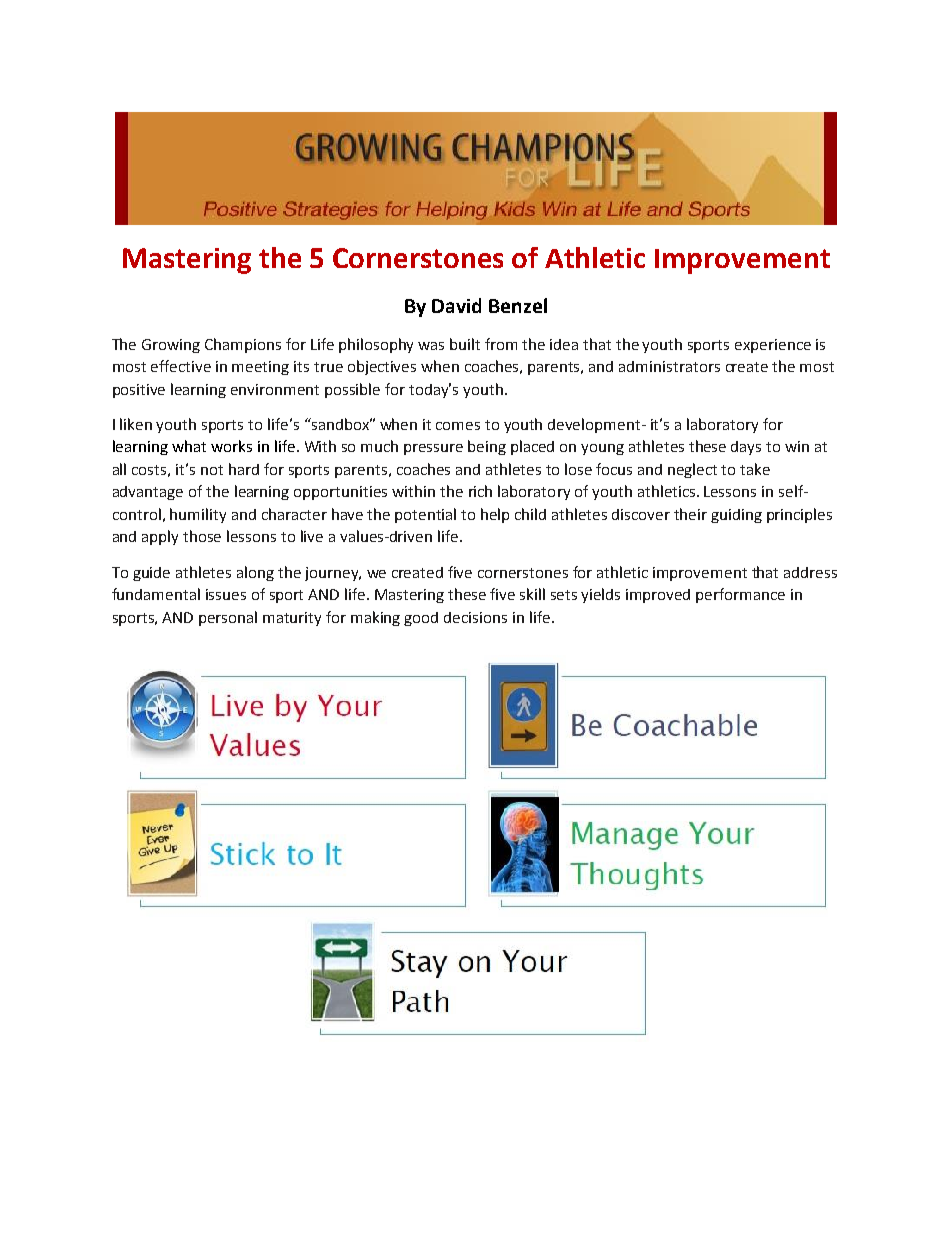  Describe the element at coordinates (433, 449) in the document. I see `pressure` at that location.
